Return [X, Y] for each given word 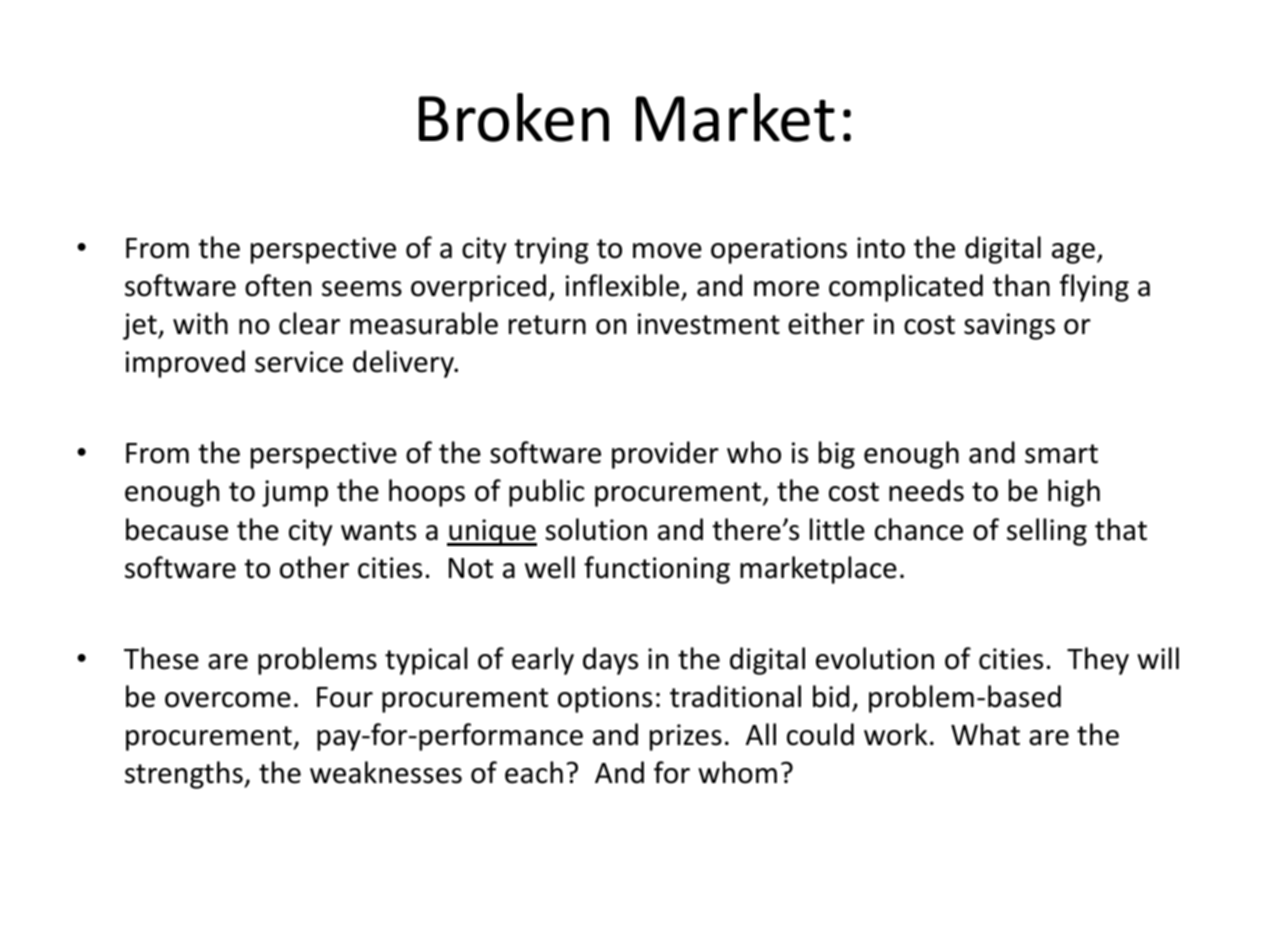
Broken [514, 117]
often [278, 285]
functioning [657, 570]
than [1021, 285]
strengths [185, 775]
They [1098, 661]
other [314, 567]
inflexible [622, 285]
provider [665, 455]
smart [1061, 454]
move [667, 251]
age [1073, 253]
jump [295, 493]
